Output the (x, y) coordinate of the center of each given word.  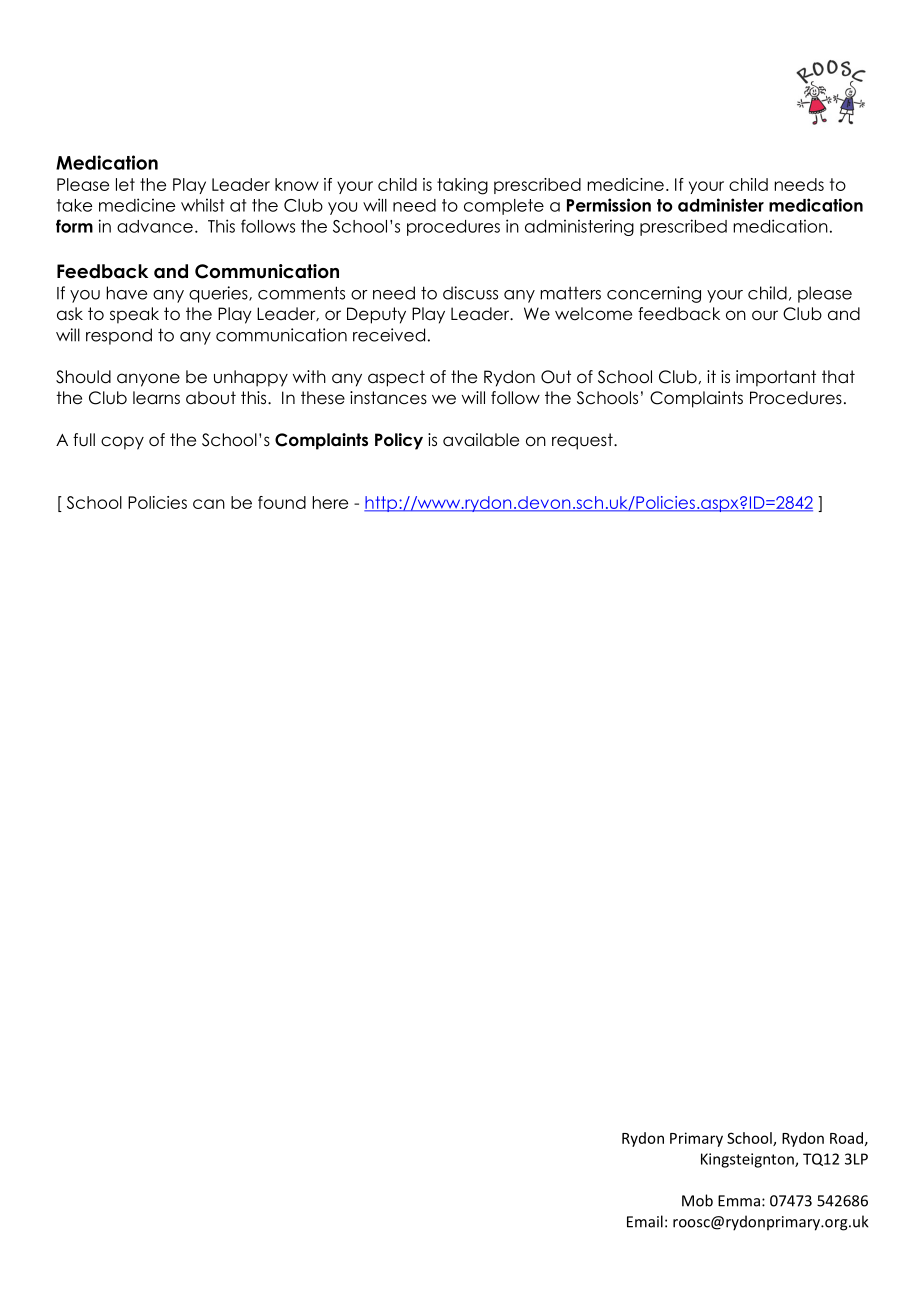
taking (462, 186)
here (330, 502)
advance (155, 226)
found (282, 502)
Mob (697, 1200)
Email (645, 1221)
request (583, 441)
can (209, 504)
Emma (739, 1201)
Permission (609, 205)
